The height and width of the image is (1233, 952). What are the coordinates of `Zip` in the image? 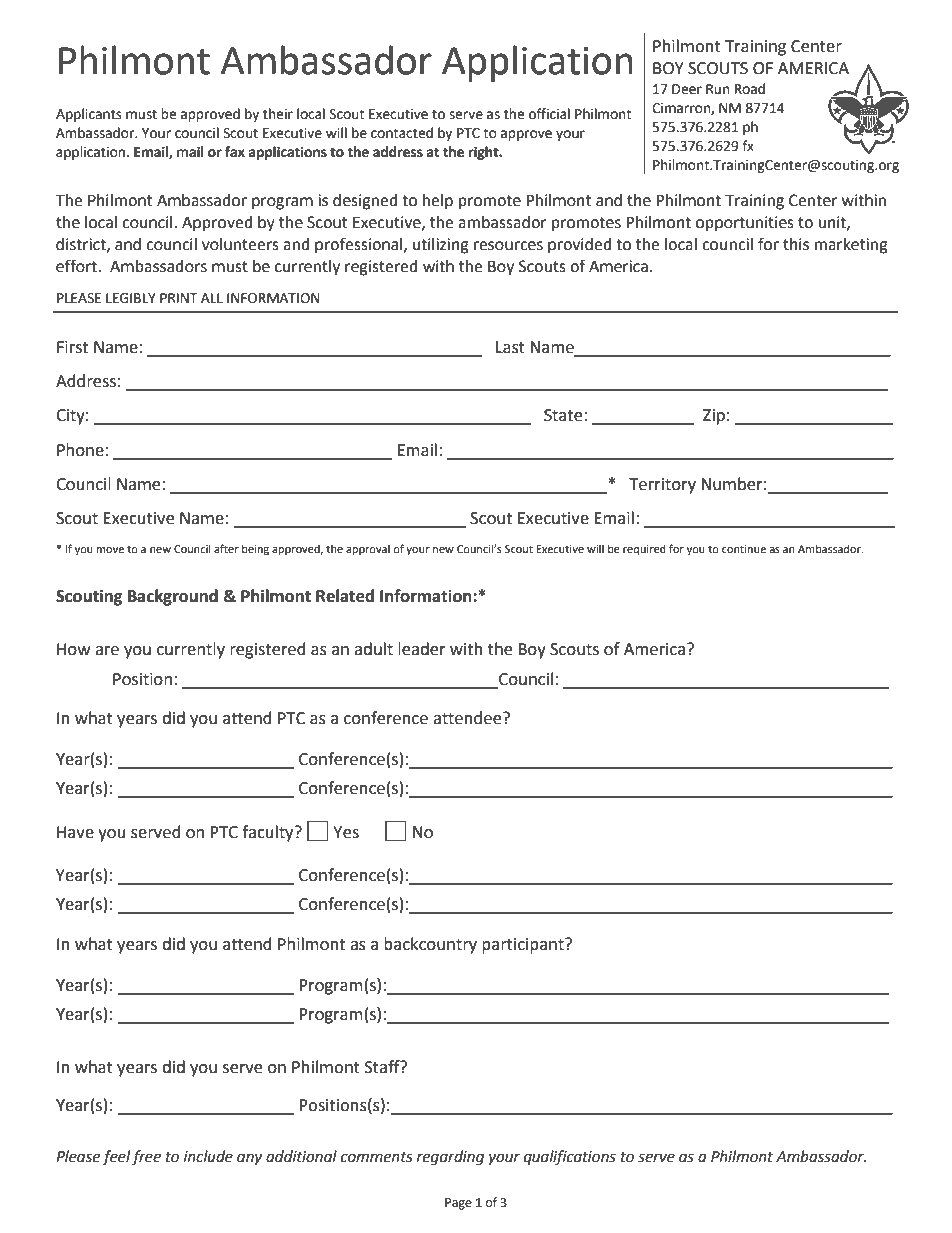 It's located at (714, 417).
